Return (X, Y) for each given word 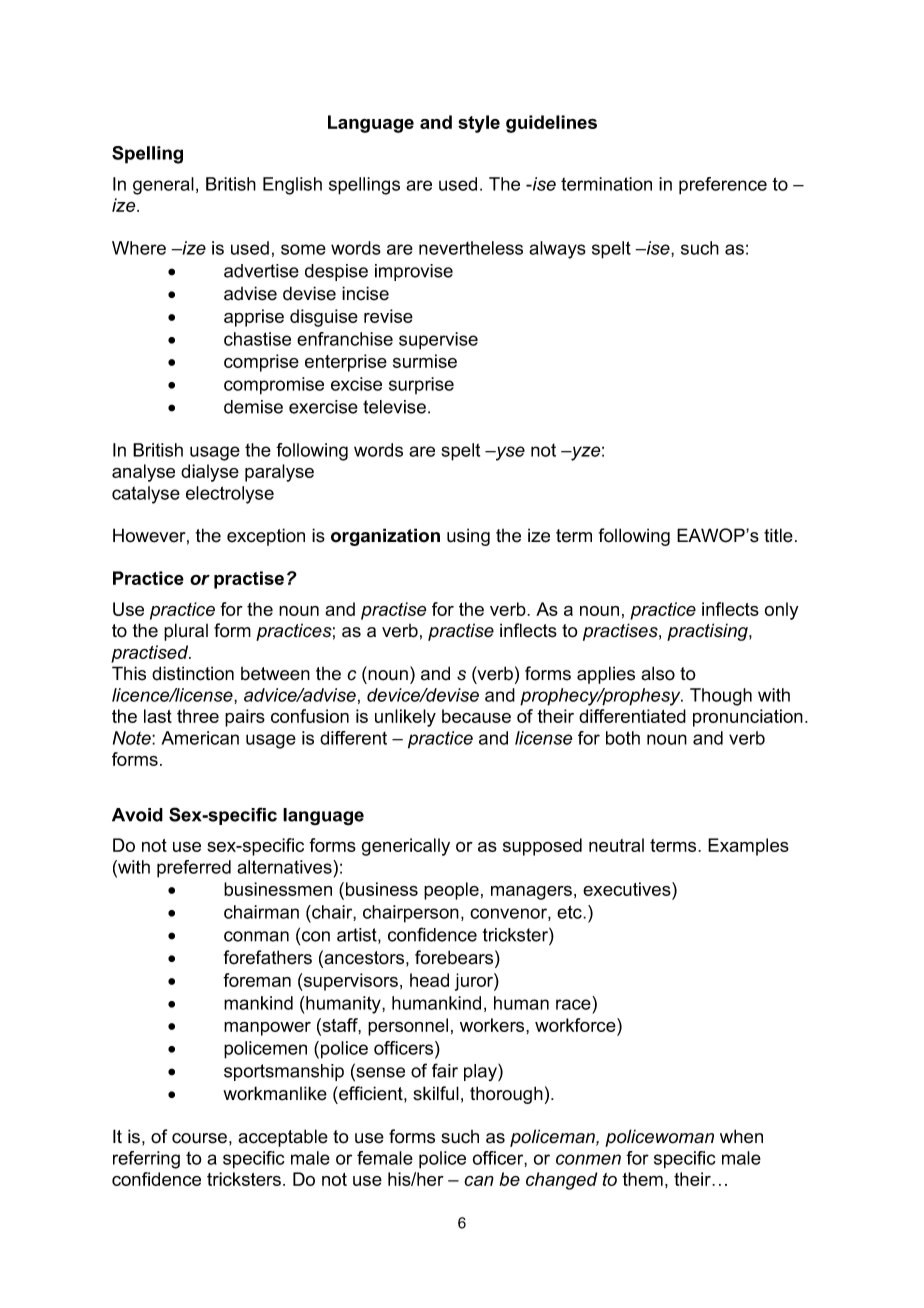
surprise (421, 385)
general (163, 186)
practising (708, 632)
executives (628, 890)
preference (723, 186)
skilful (436, 1093)
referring (146, 1160)
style (479, 124)
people (451, 891)
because (476, 716)
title (778, 535)
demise (253, 407)
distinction (193, 673)
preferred (194, 869)
